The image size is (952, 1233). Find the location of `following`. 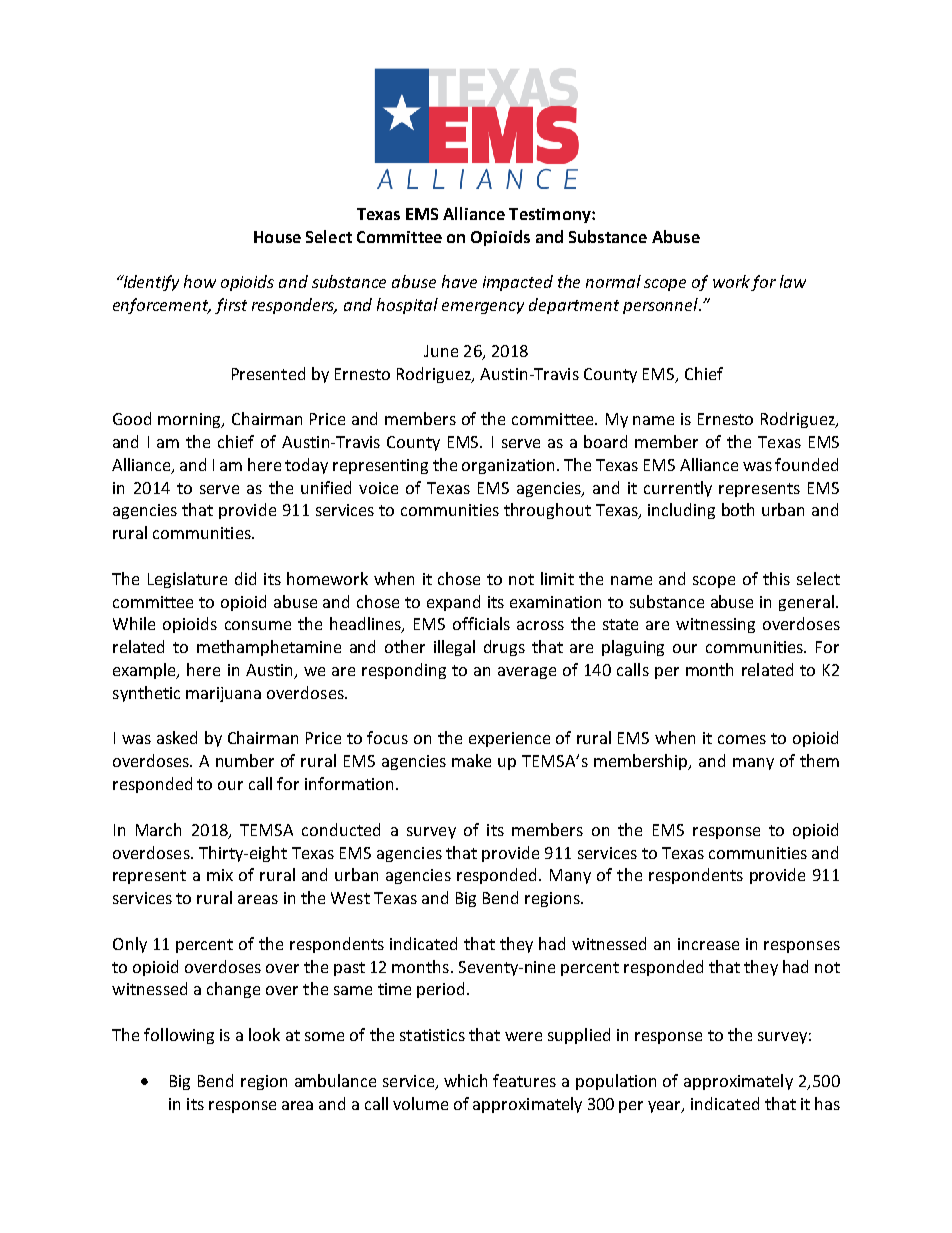

following is located at coordinates (179, 1036).
